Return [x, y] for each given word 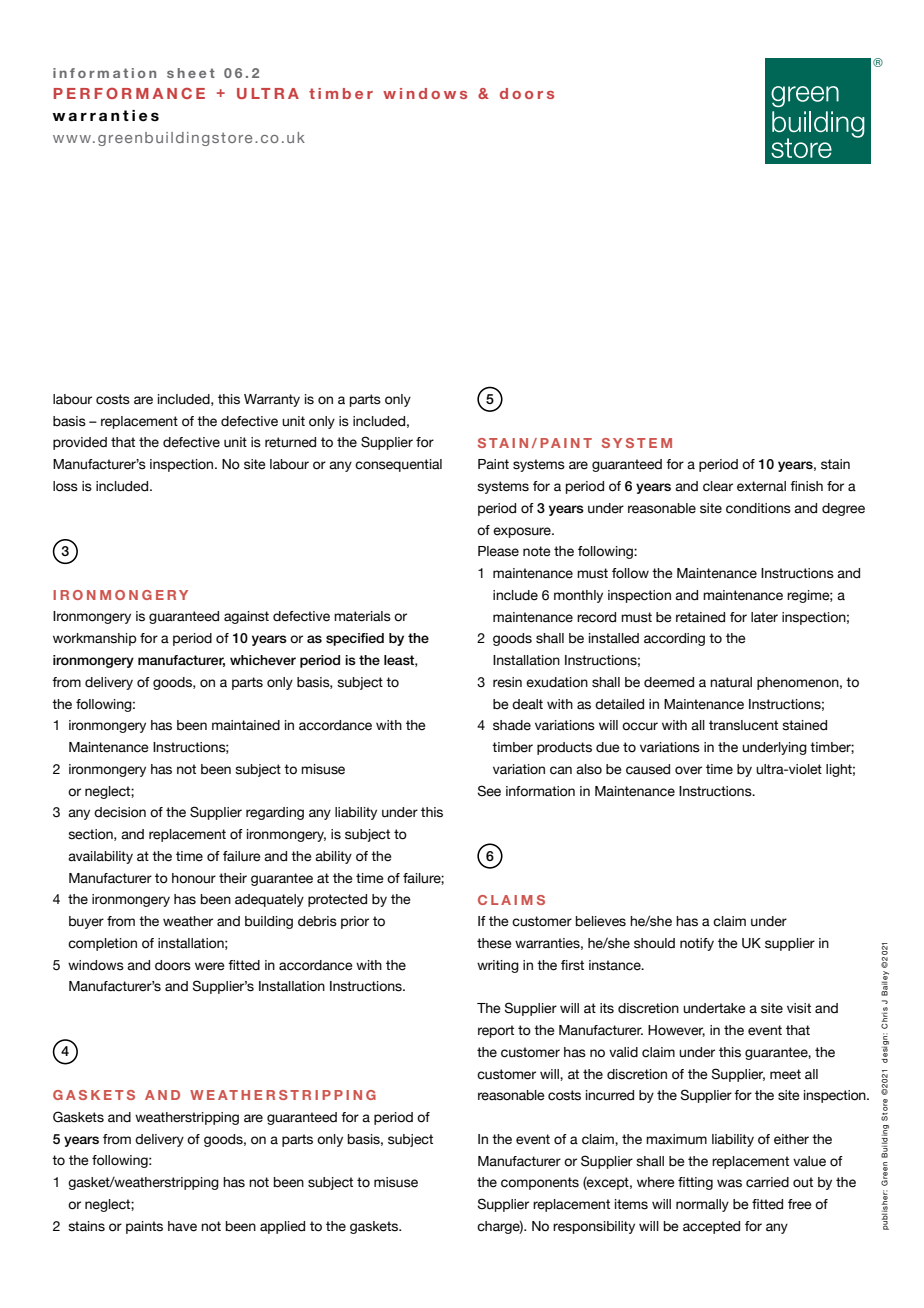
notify [697, 944]
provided [80, 443]
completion [102, 944]
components [540, 1183]
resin [507, 682]
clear [718, 486]
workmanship [95, 639]
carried [767, 1182]
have [182, 1226]
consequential [398, 465]
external [761, 486]
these [494, 943]
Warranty [272, 400]
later [764, 617]
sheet [191, 73]
